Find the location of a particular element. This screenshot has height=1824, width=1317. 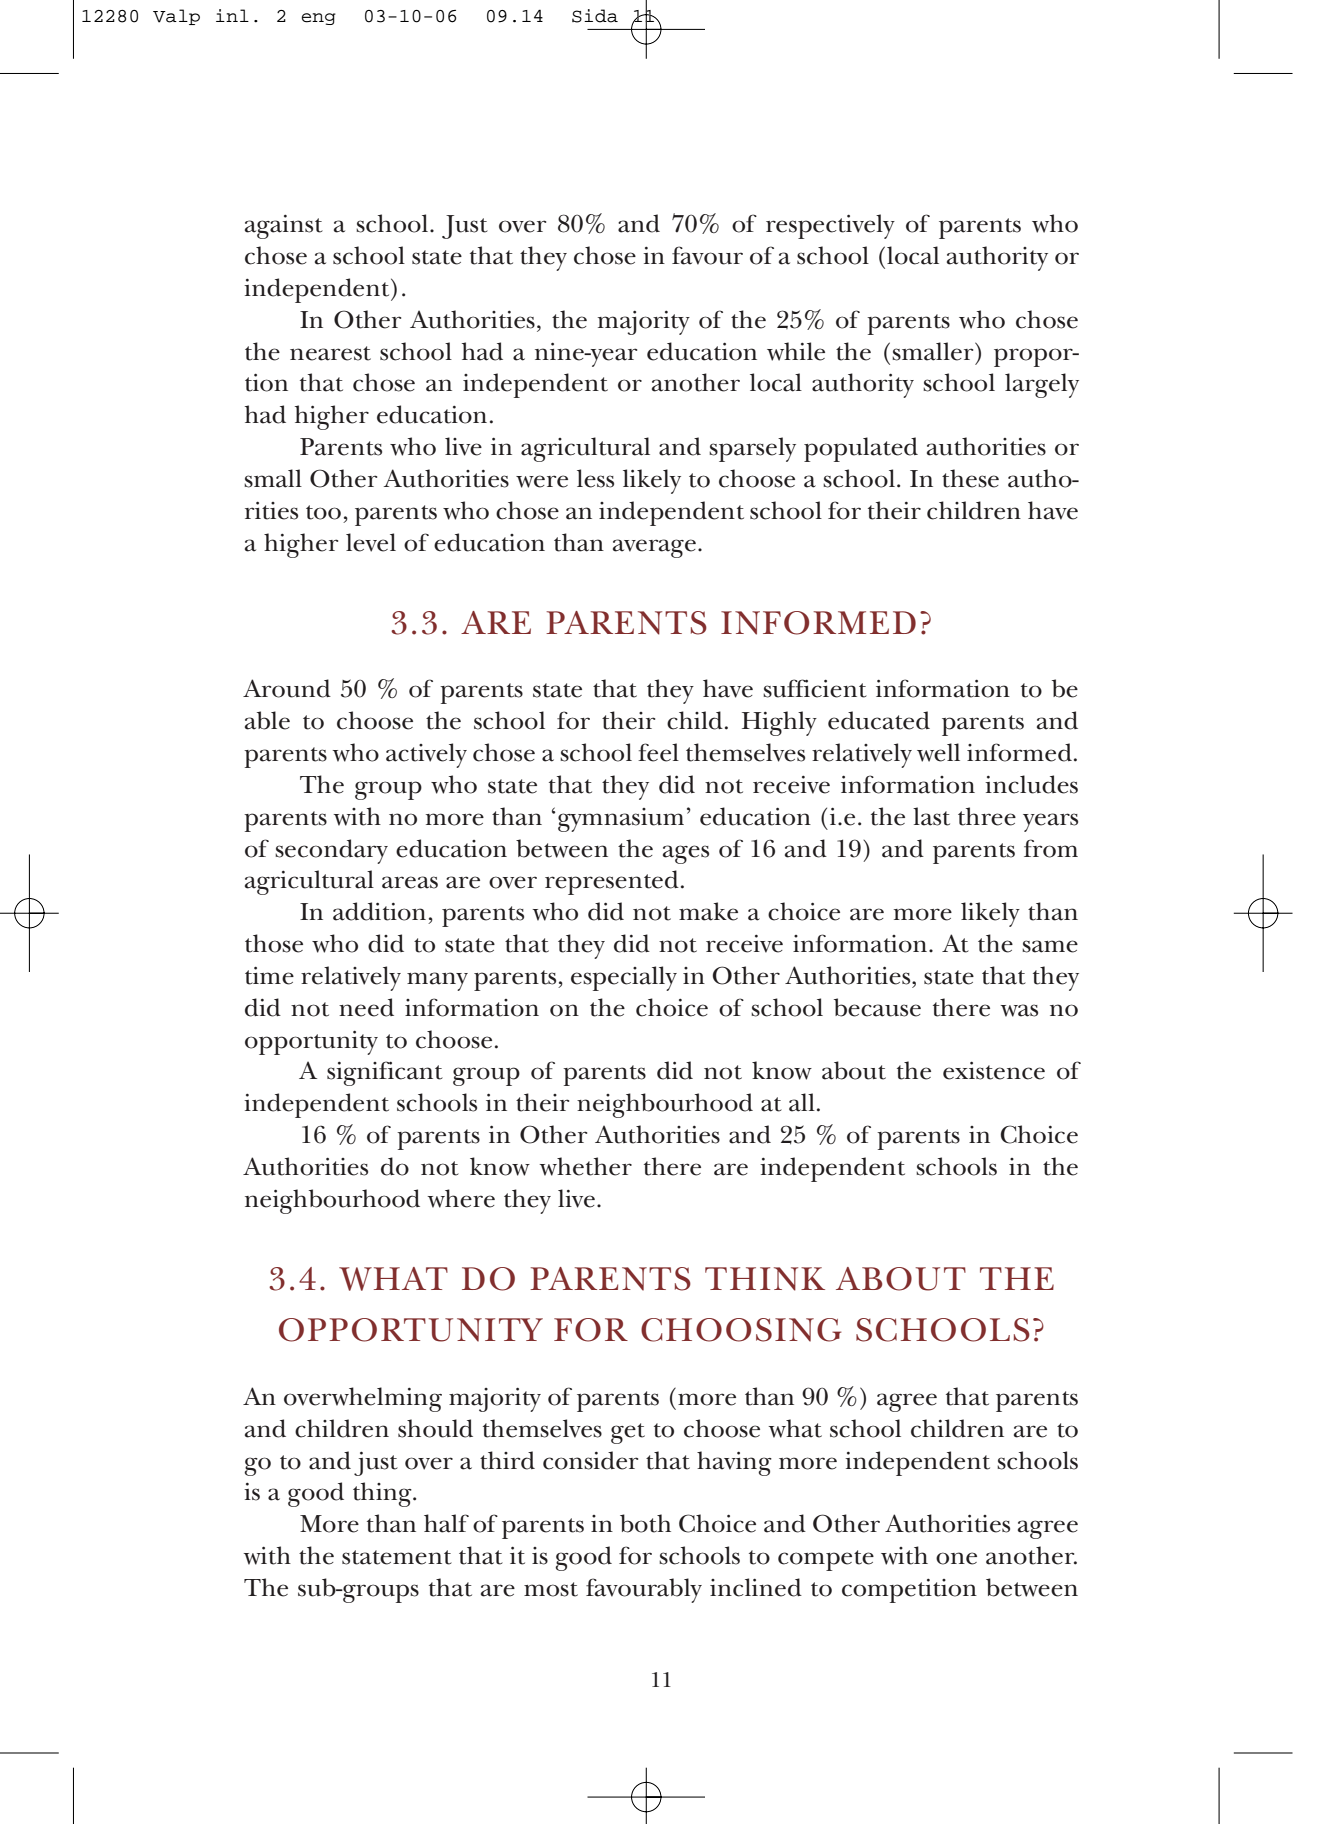

while is located at coordinates (796, 351).
